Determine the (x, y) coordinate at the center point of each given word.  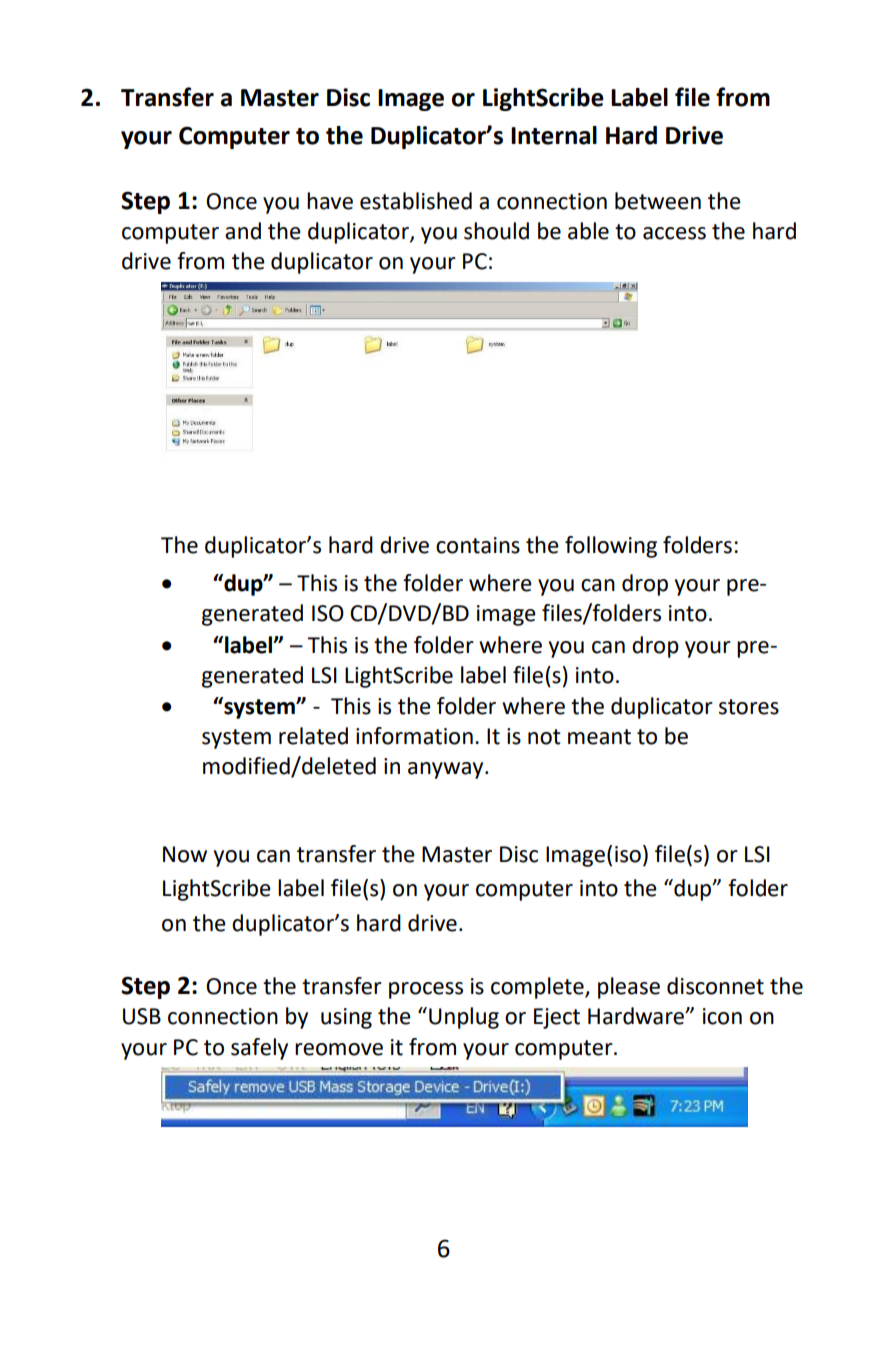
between (658, 201)
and (243, 231)
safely (259, 1049)
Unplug (464, 1018)
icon (722, 1016)
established (416, 201)
